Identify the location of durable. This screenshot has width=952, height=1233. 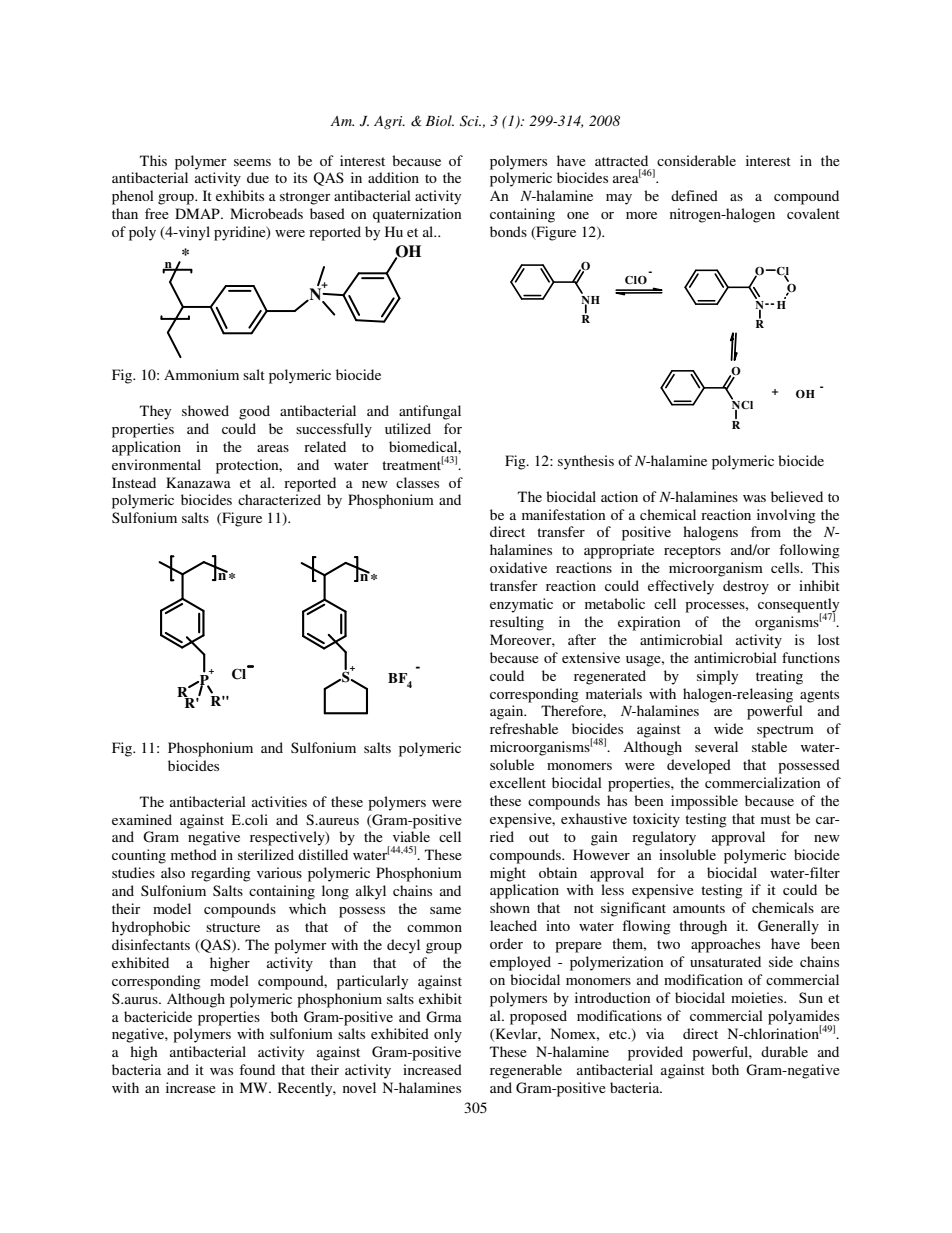
(784, 1051).
